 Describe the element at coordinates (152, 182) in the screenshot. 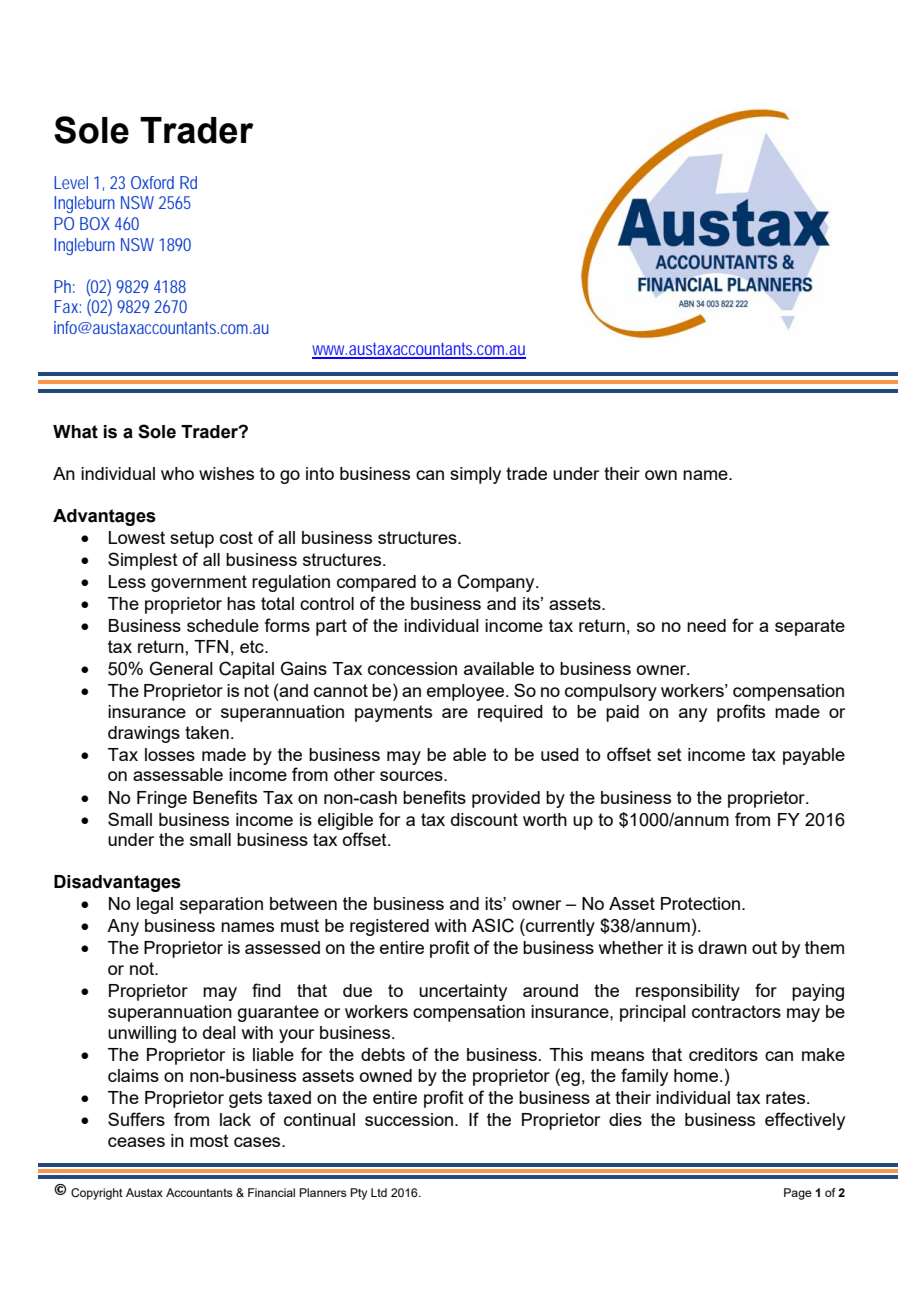

I see `Oxford` at that location.
